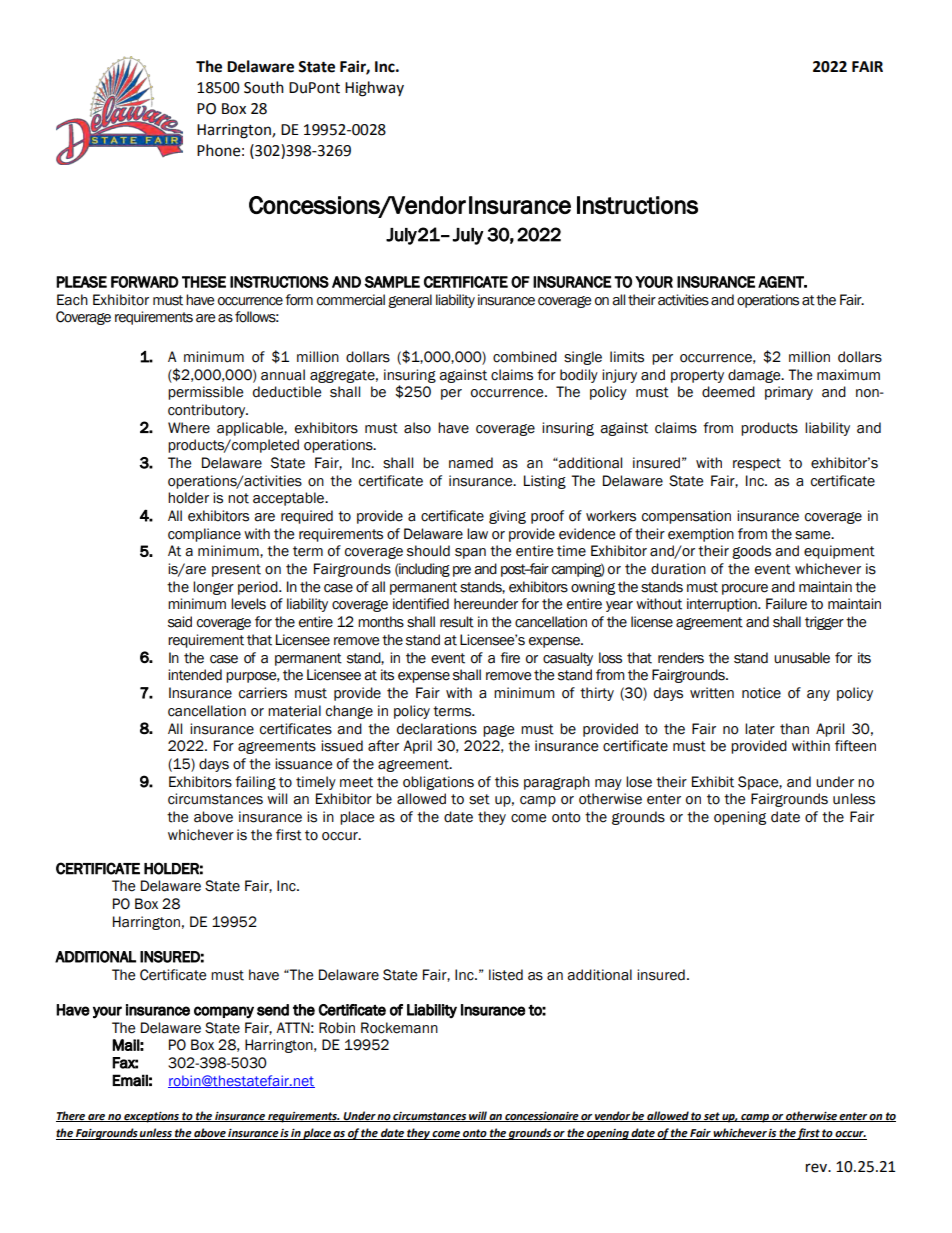  Describe the element at coordinates (151, 1117) in the screenshot. I see `exceptions` at that location.
